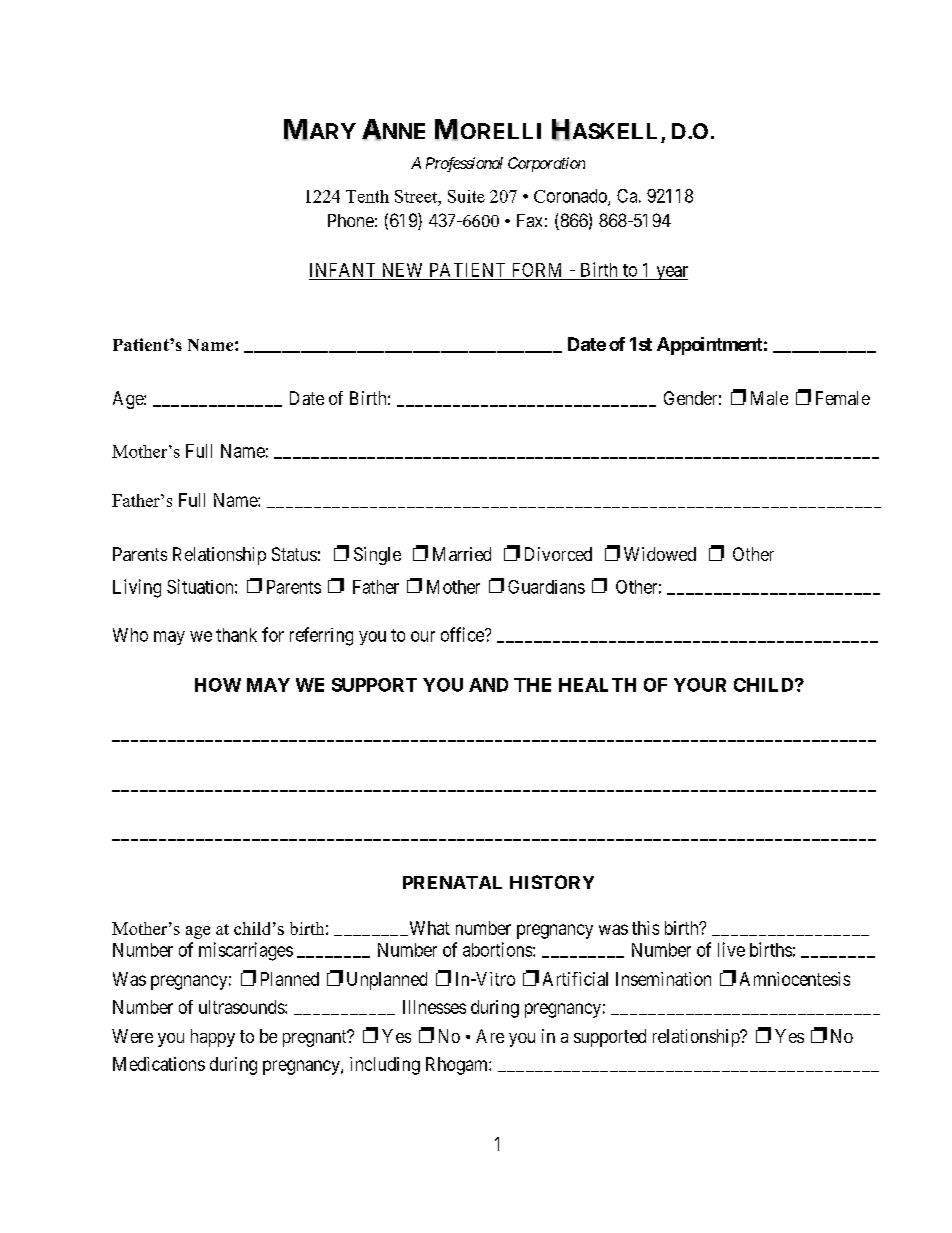 The width and height of the screenshot is (952, 1233). I want to click on happy, so click(213, 1038).
